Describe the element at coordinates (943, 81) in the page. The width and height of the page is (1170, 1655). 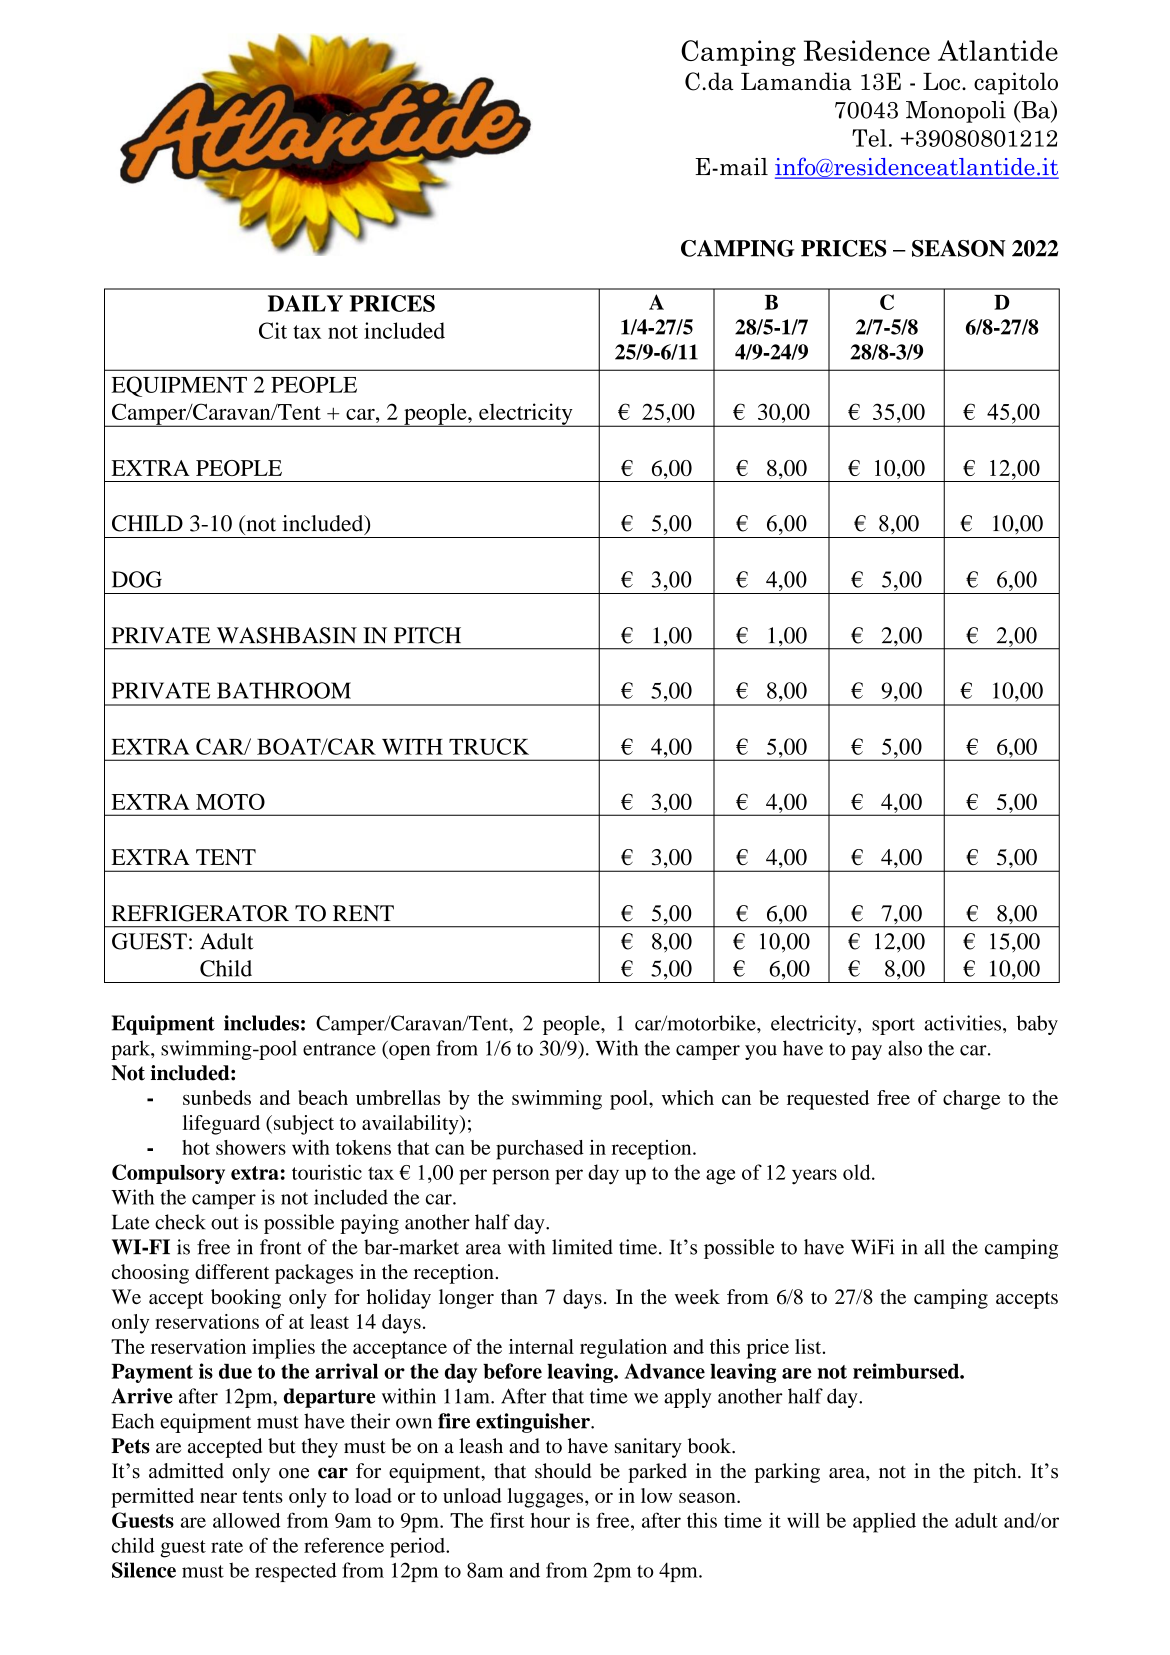
I see `Loc` at that location.
